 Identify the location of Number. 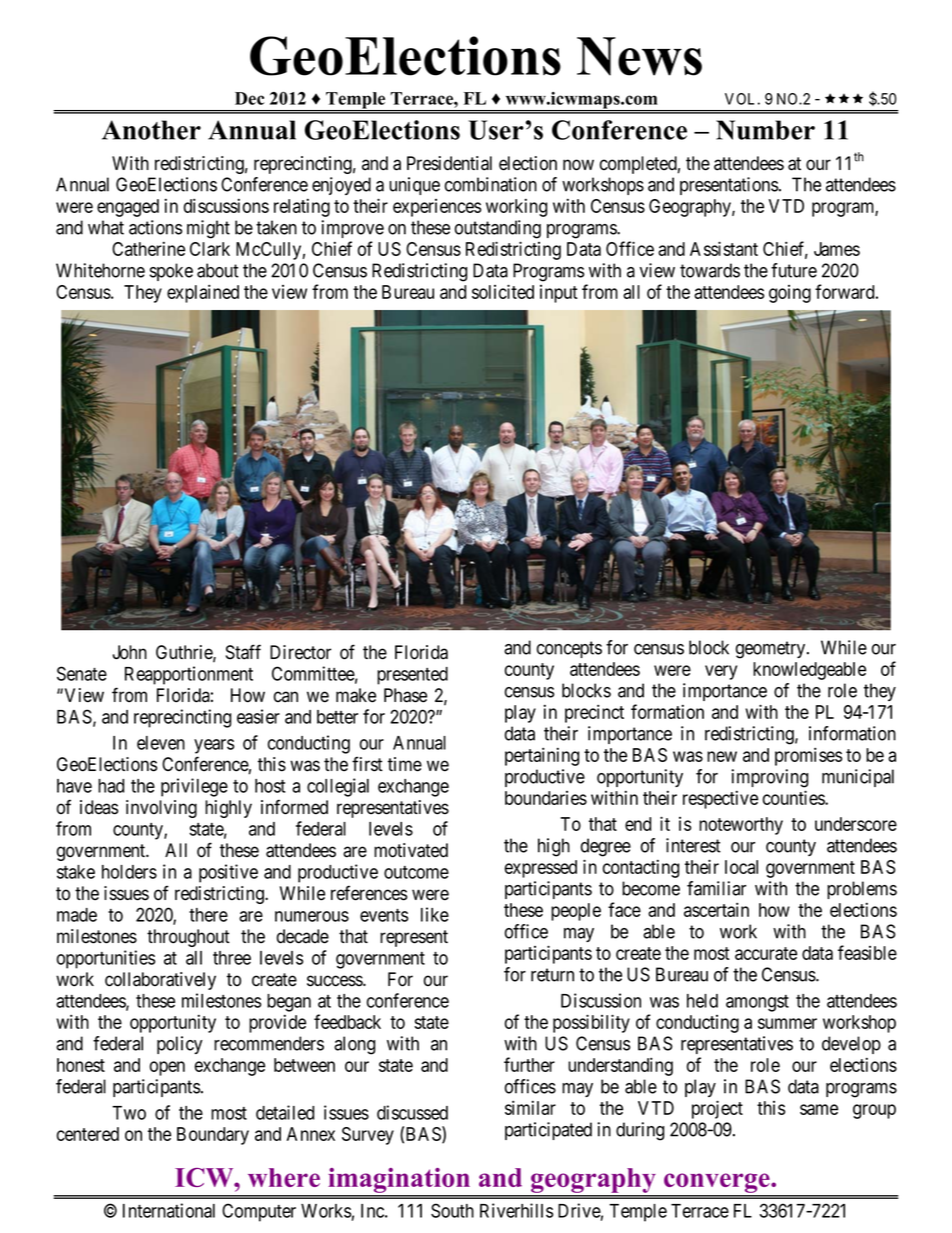
(765, 130).
